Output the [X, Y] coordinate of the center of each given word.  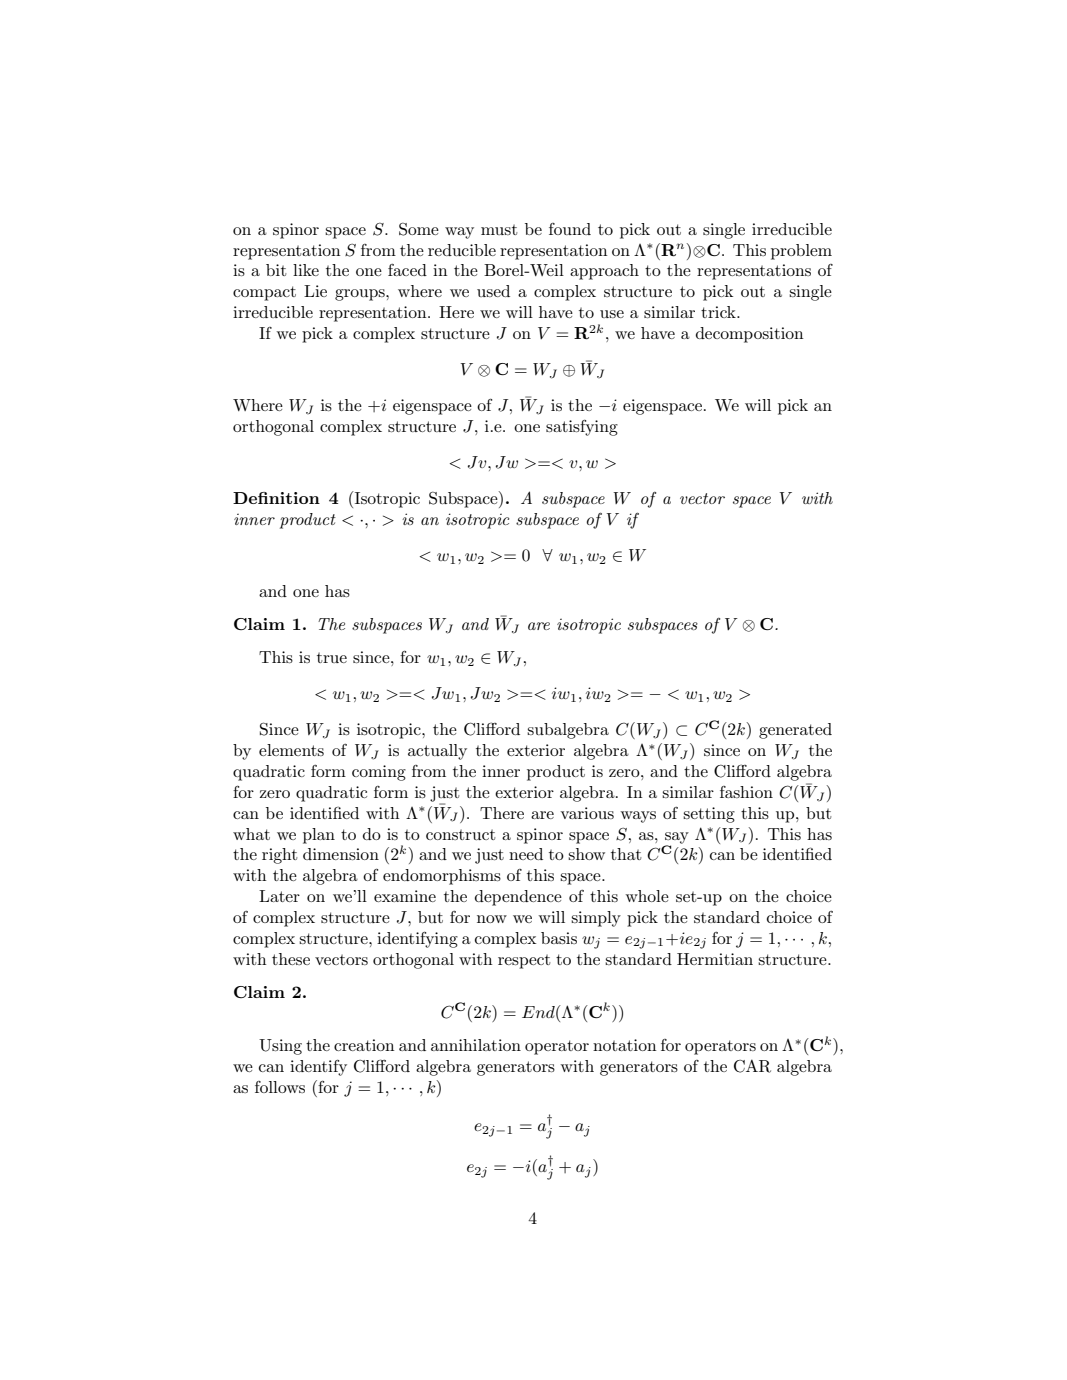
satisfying [582, 428]
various [587, 813]
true [332, 657]
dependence [518, 898]
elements [291, 750]
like [306, 270]
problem [801, 252]
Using [280, 1047]
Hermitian [715, 959]
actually [437, 752]
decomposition [750, 335]
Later [279, 896]
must [499, 229]
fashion [746, 792]
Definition [276, 498]
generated [795, 731]
